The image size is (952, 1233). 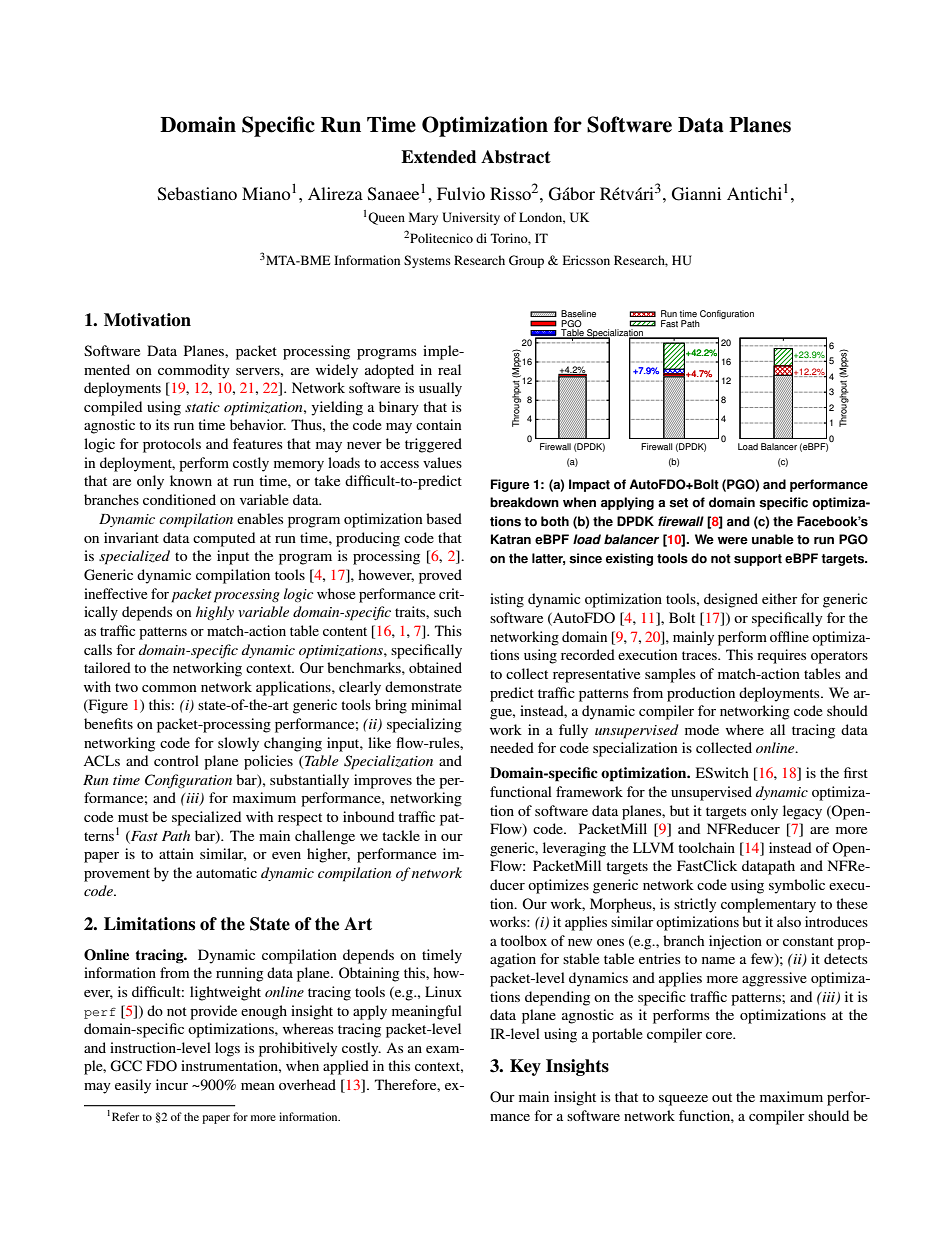 What do you see at coordinates (525, 1067) in the document?
I see `Key` at bounding box center [525, 1067].
